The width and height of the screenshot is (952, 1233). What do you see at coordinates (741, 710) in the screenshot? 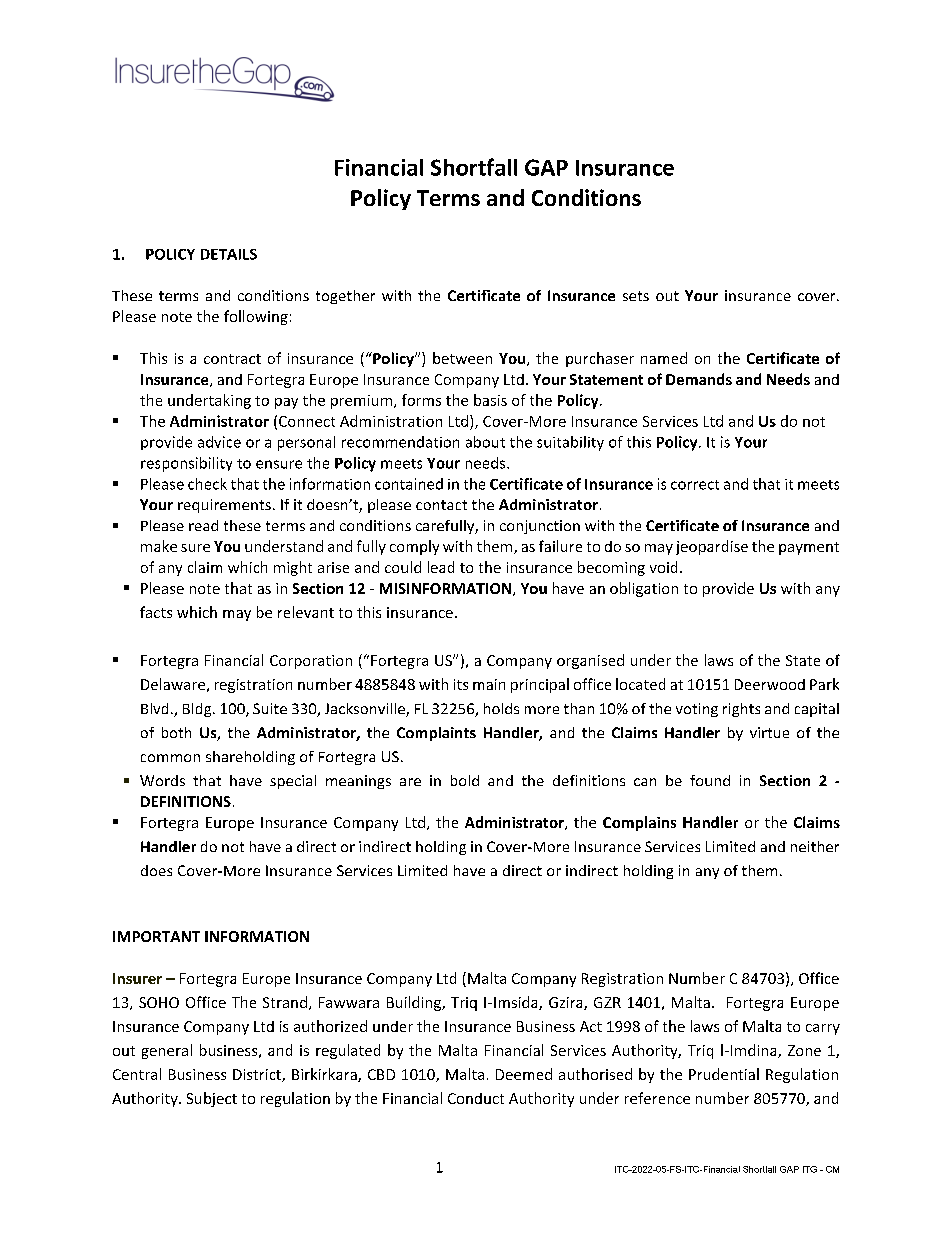
I see `rights` at bounding box center [741, 710].
